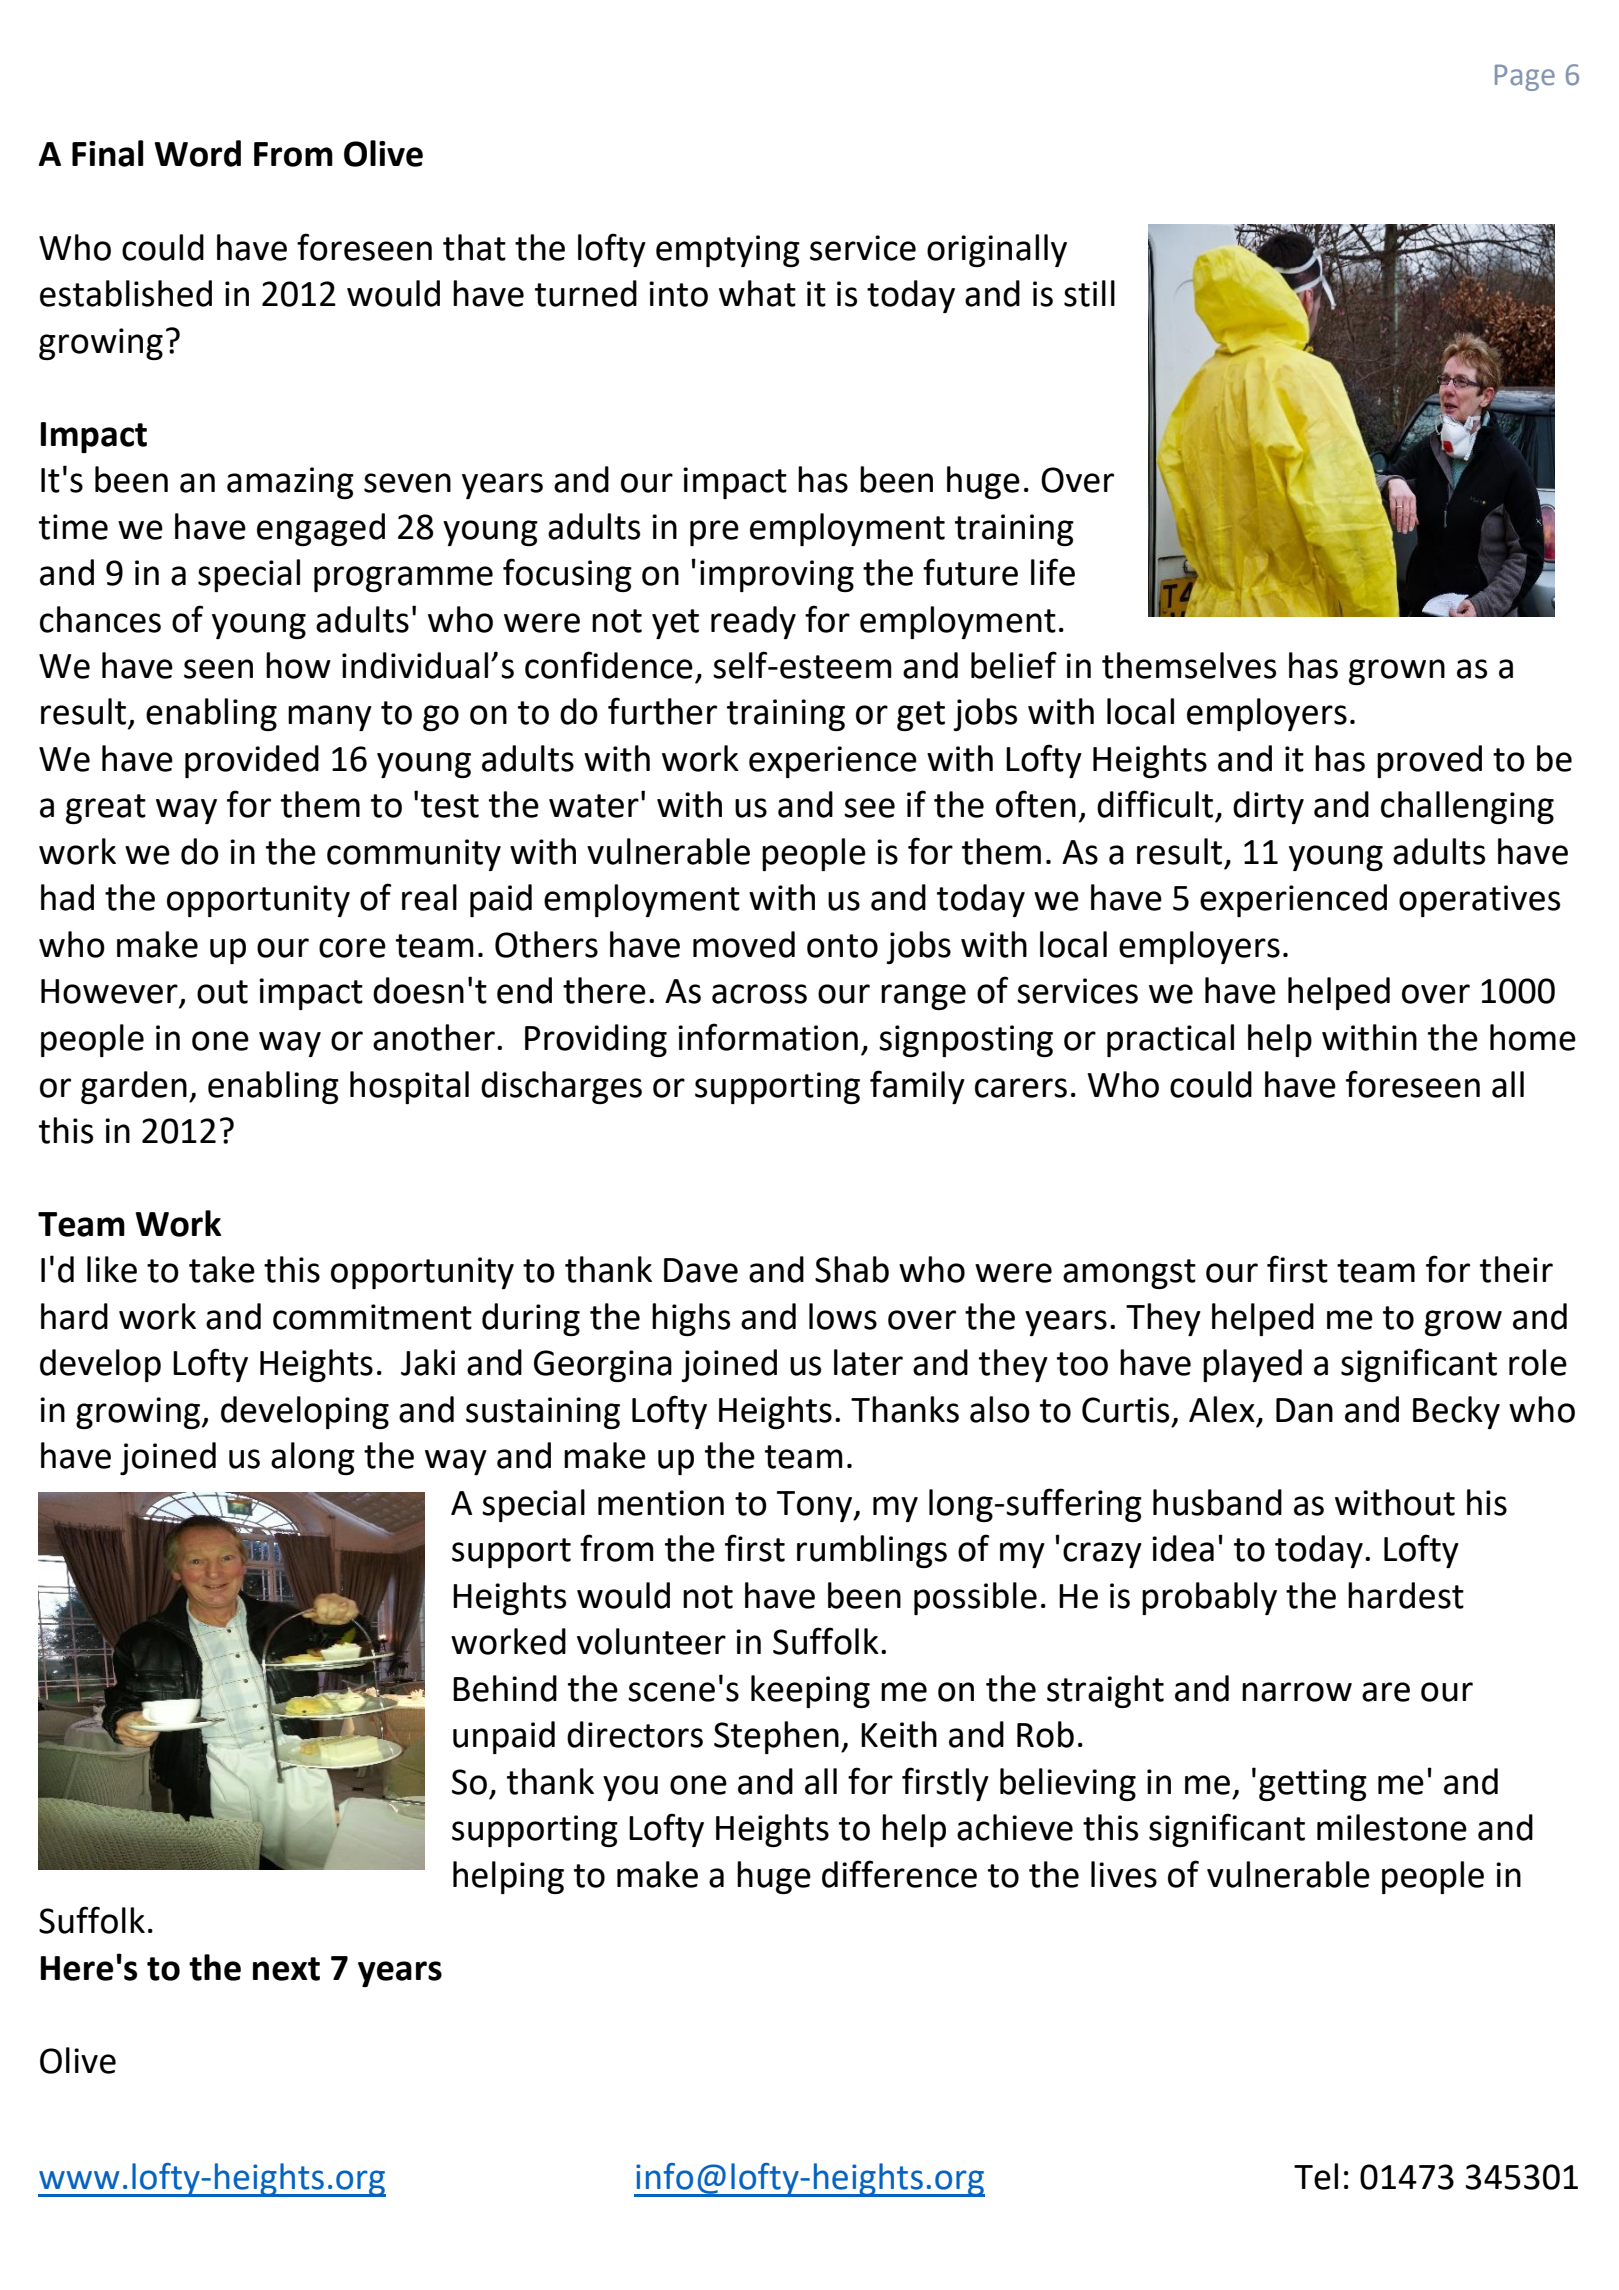 This screenshot has width=1619, height=2290. I want to click on Tel, so click(1316, 2176).
